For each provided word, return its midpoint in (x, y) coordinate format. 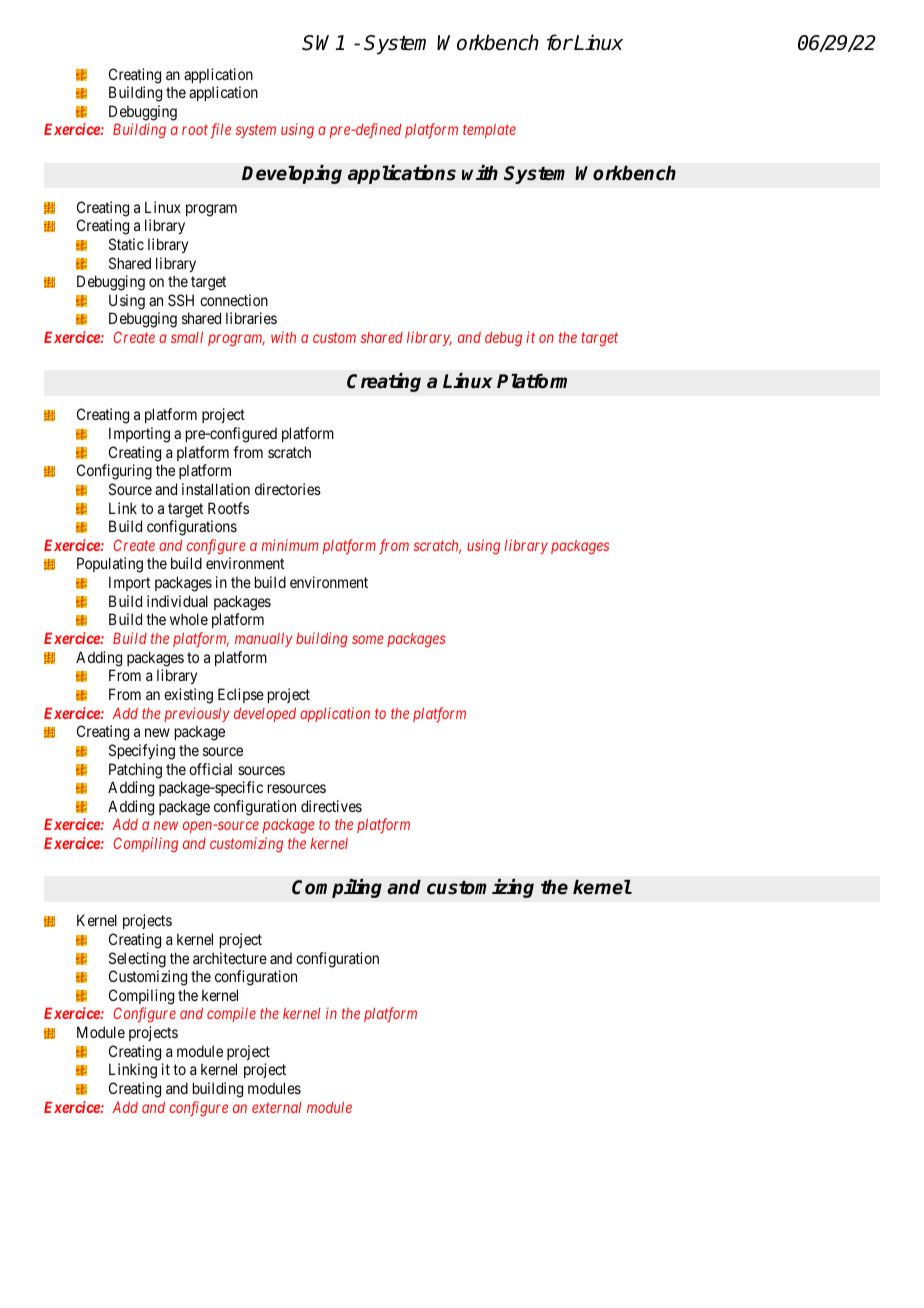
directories (288, 489)
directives (331, 806)
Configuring (114, 472)
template (489, 131)
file (220, 131)
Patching (135, 771)
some (368, 639)
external (276, 1107)
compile (231, 1014)
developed (265, 714)
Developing (292, 174)
